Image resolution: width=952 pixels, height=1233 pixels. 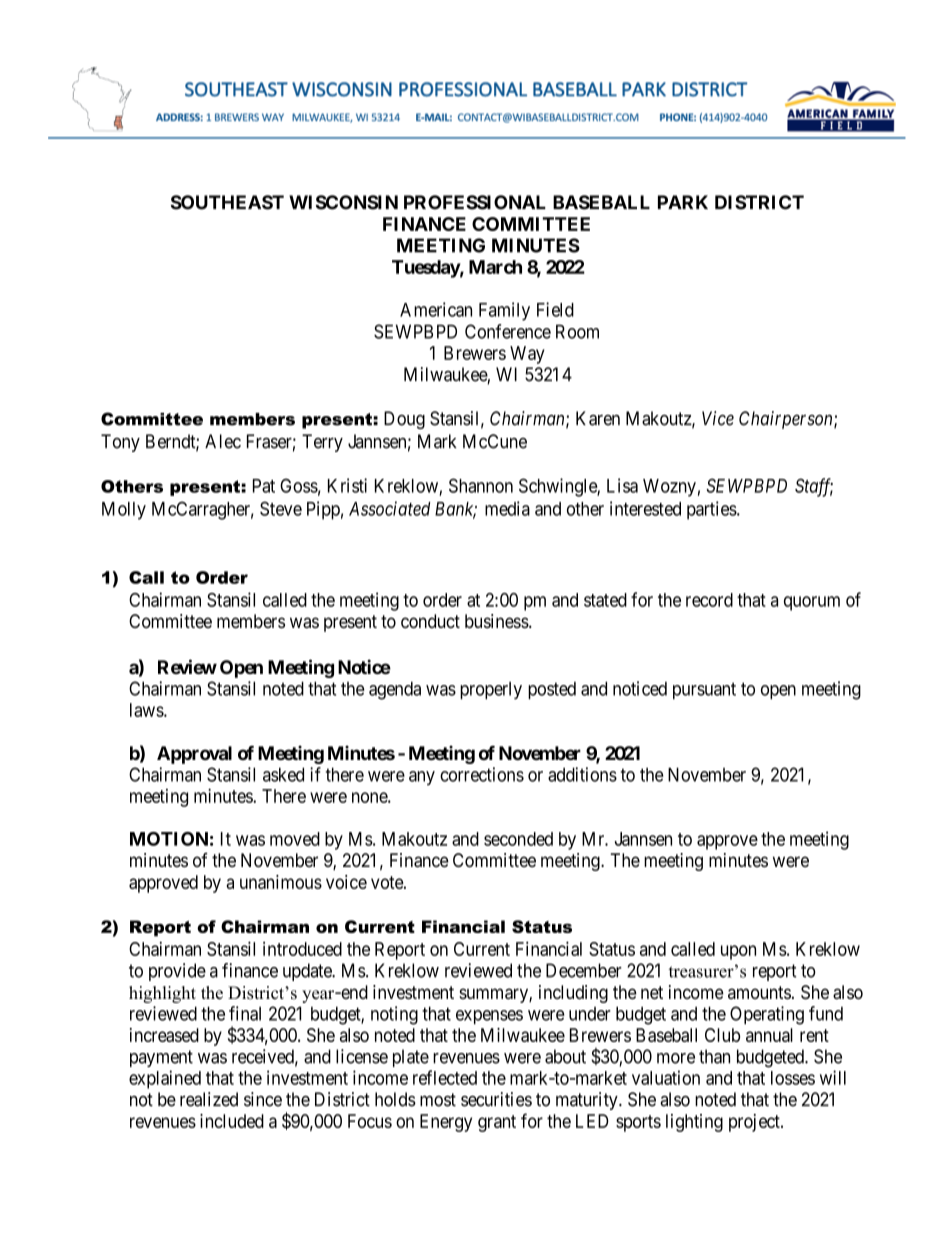 What do you see at coordinates (169, 839) in the page?
I see `MOTION` at bounding box center [169, 839].
